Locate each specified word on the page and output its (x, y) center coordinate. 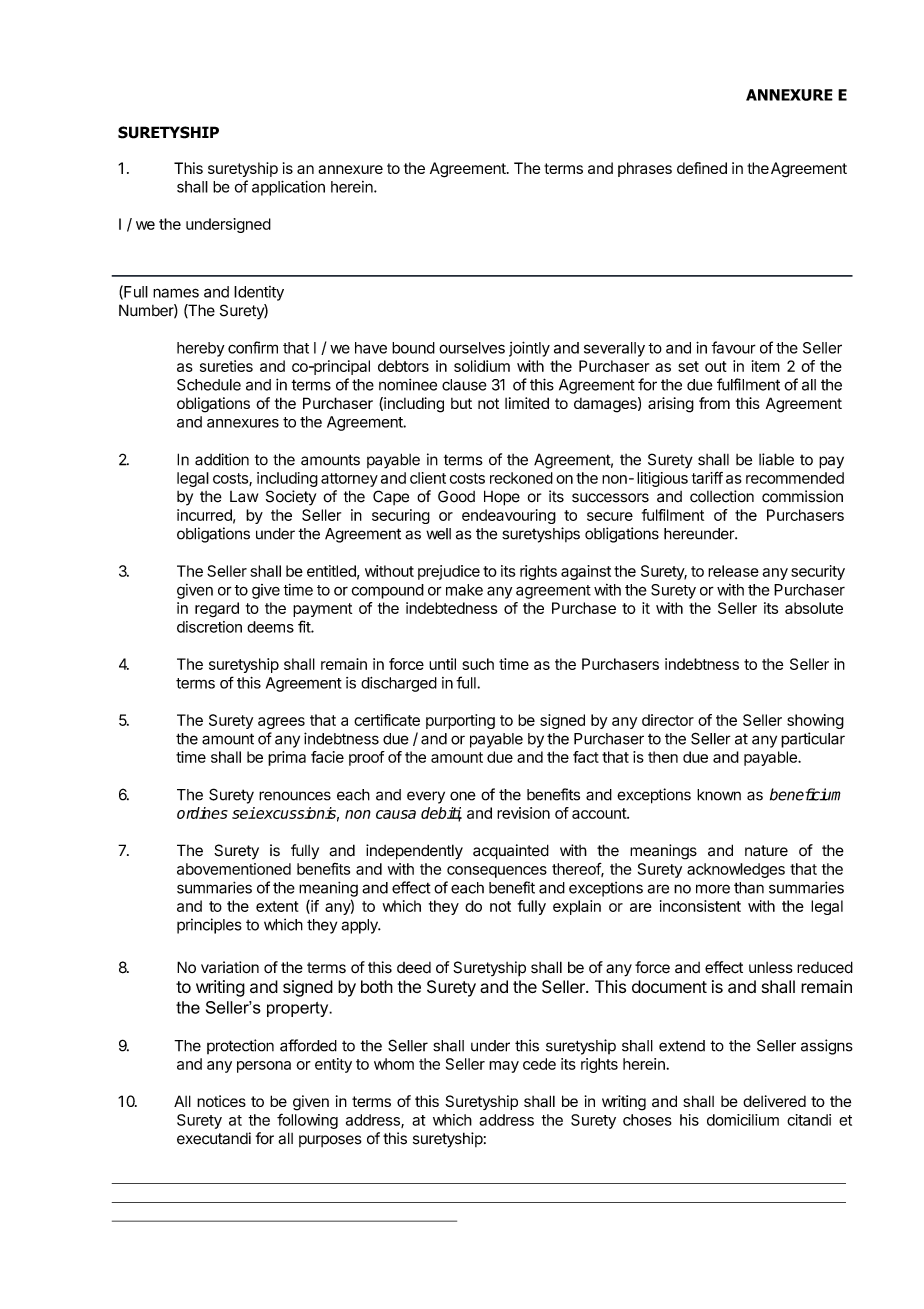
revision (523, 813)
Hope (502, 498)
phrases (645, 169)
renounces (295, 796)
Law (244, 497)
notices (221, 1101)
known (719, 795)
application (288, 188)
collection (722, 496)
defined (702, 168)
